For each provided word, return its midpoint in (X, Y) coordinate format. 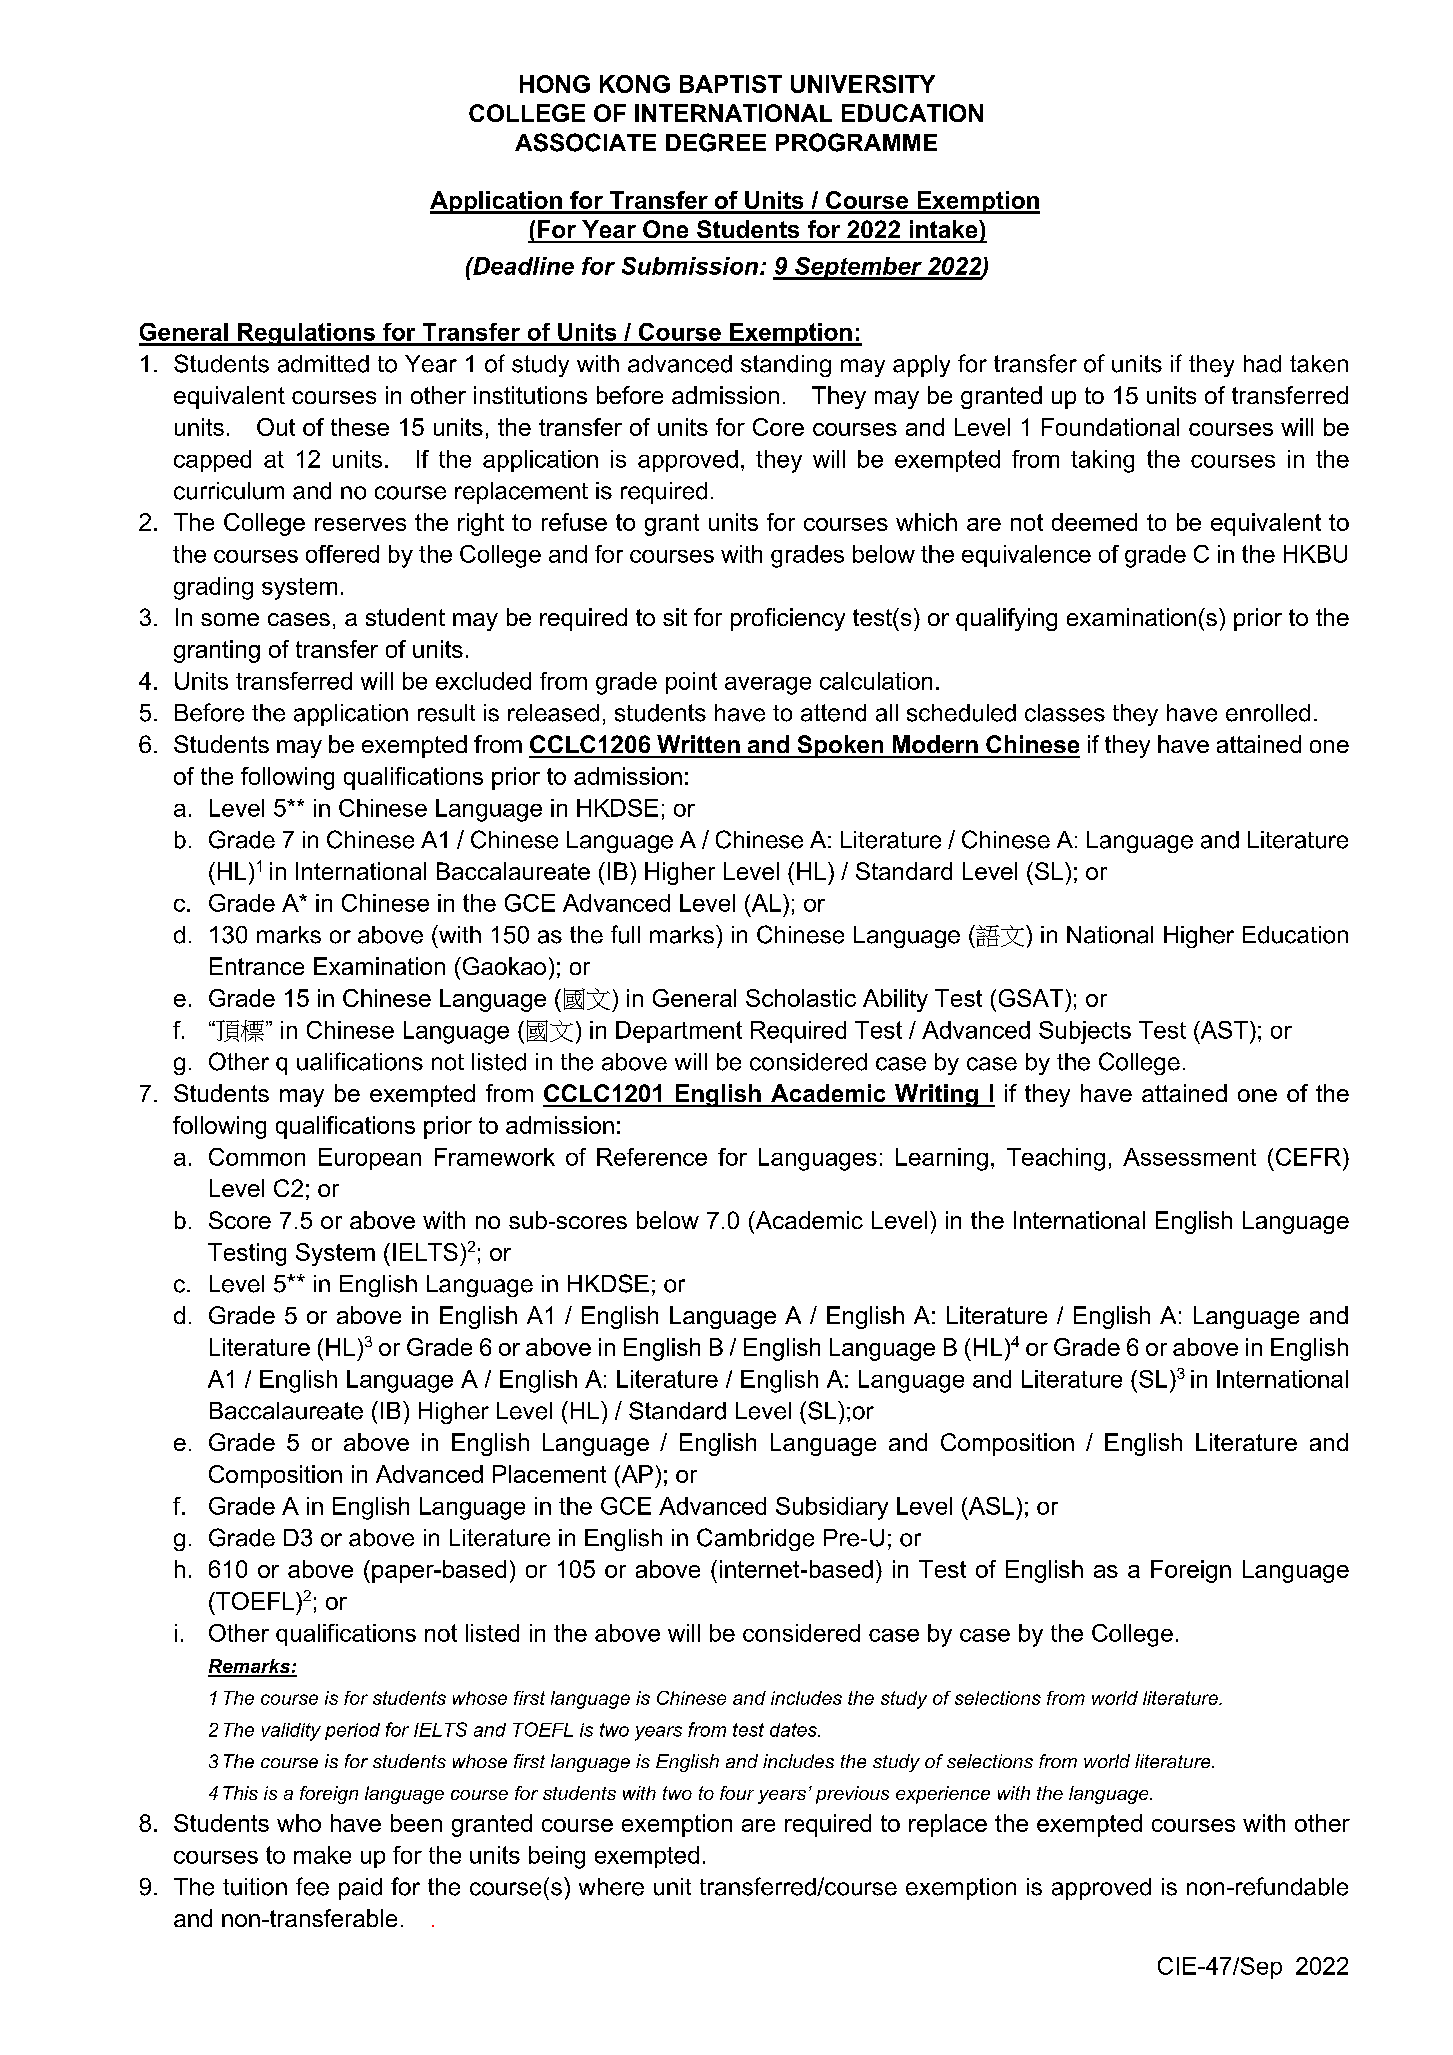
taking (1102, 461)
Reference (652, 1157)
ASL (990, 1506)
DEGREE (716, 142)
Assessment (1189, 1157)
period (352, 1731)
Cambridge (755, 1539)
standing (786, 366)
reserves (360, 524)
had (1262, 364)
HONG (555, 84)
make (322, 1855)
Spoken (840, 746)
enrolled (1268, 713)
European (370, 1159)
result (446, 713)
